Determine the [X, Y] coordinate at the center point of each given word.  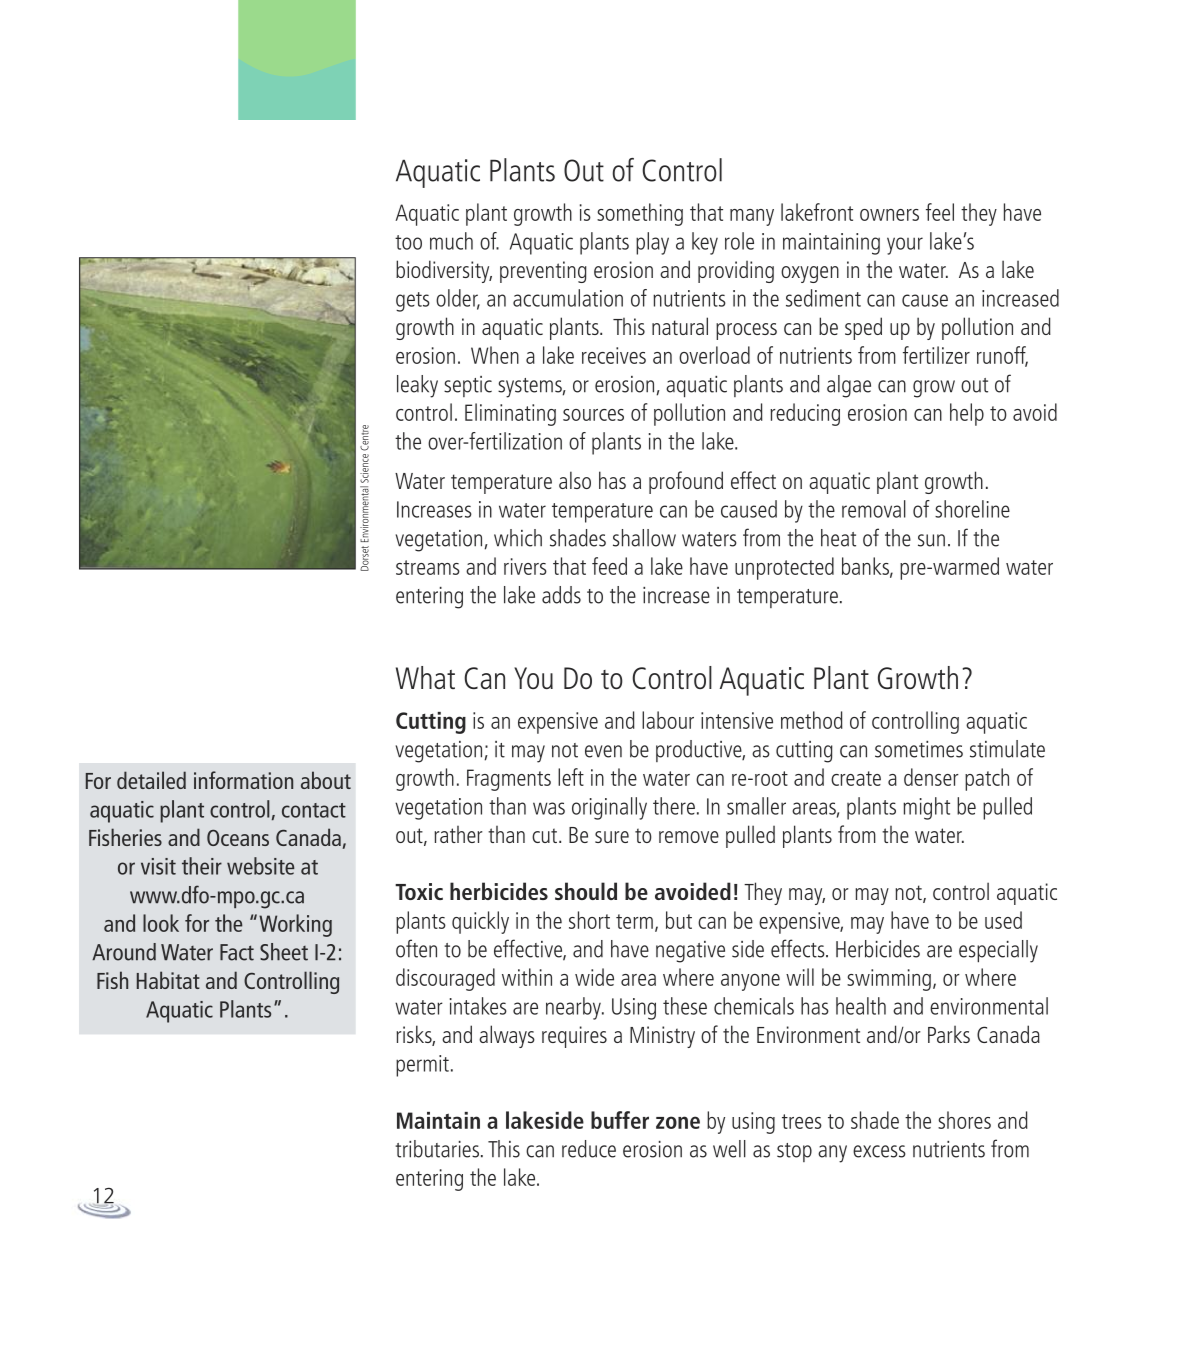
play [652, 243]
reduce [589, 1149]
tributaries [438, 1149]
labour [668, 720]
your [905, 246]
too [408, 242]
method [812, 720]
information [243, 780]
